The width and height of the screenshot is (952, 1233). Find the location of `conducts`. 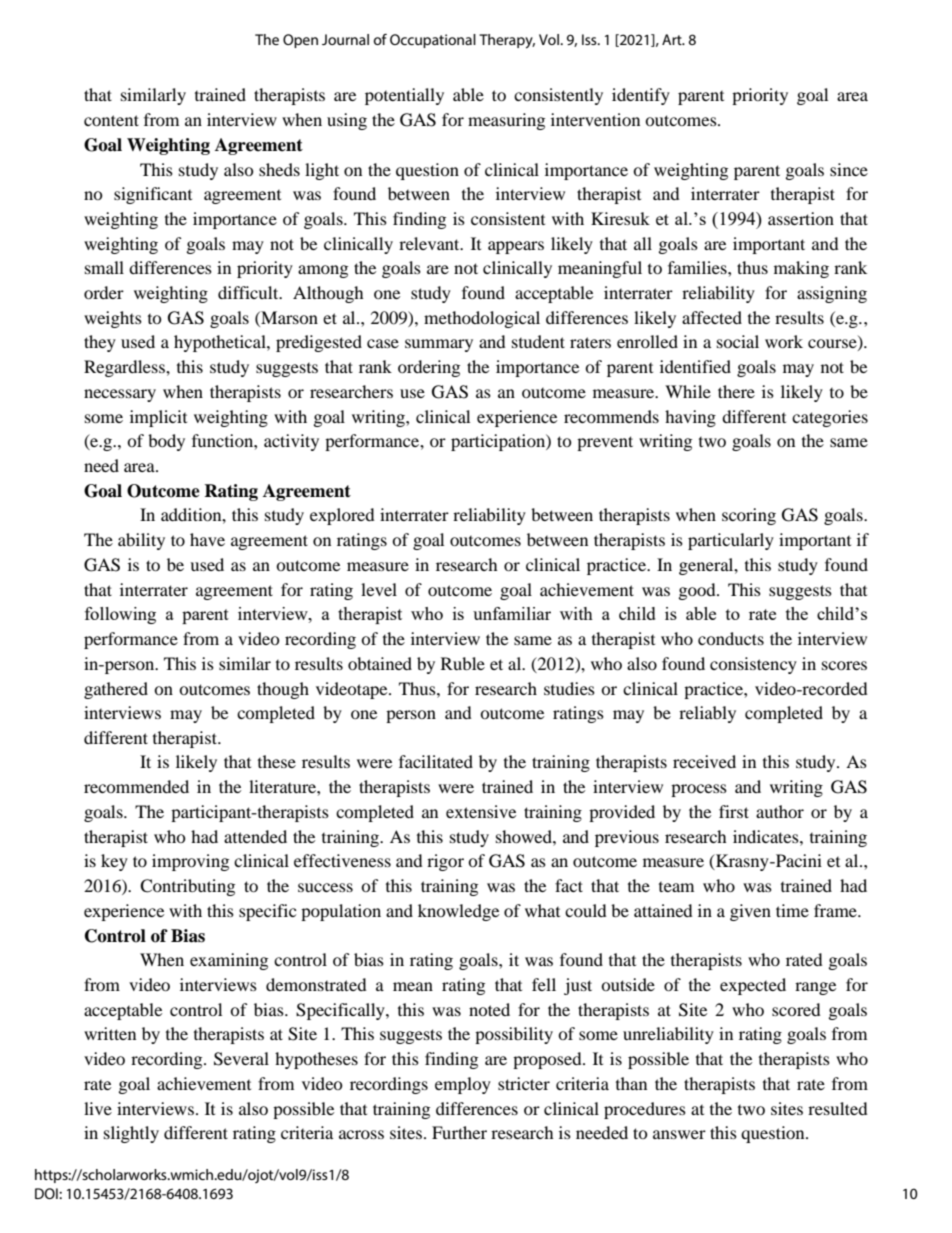

conducts is located at coordinates (731, 638).
